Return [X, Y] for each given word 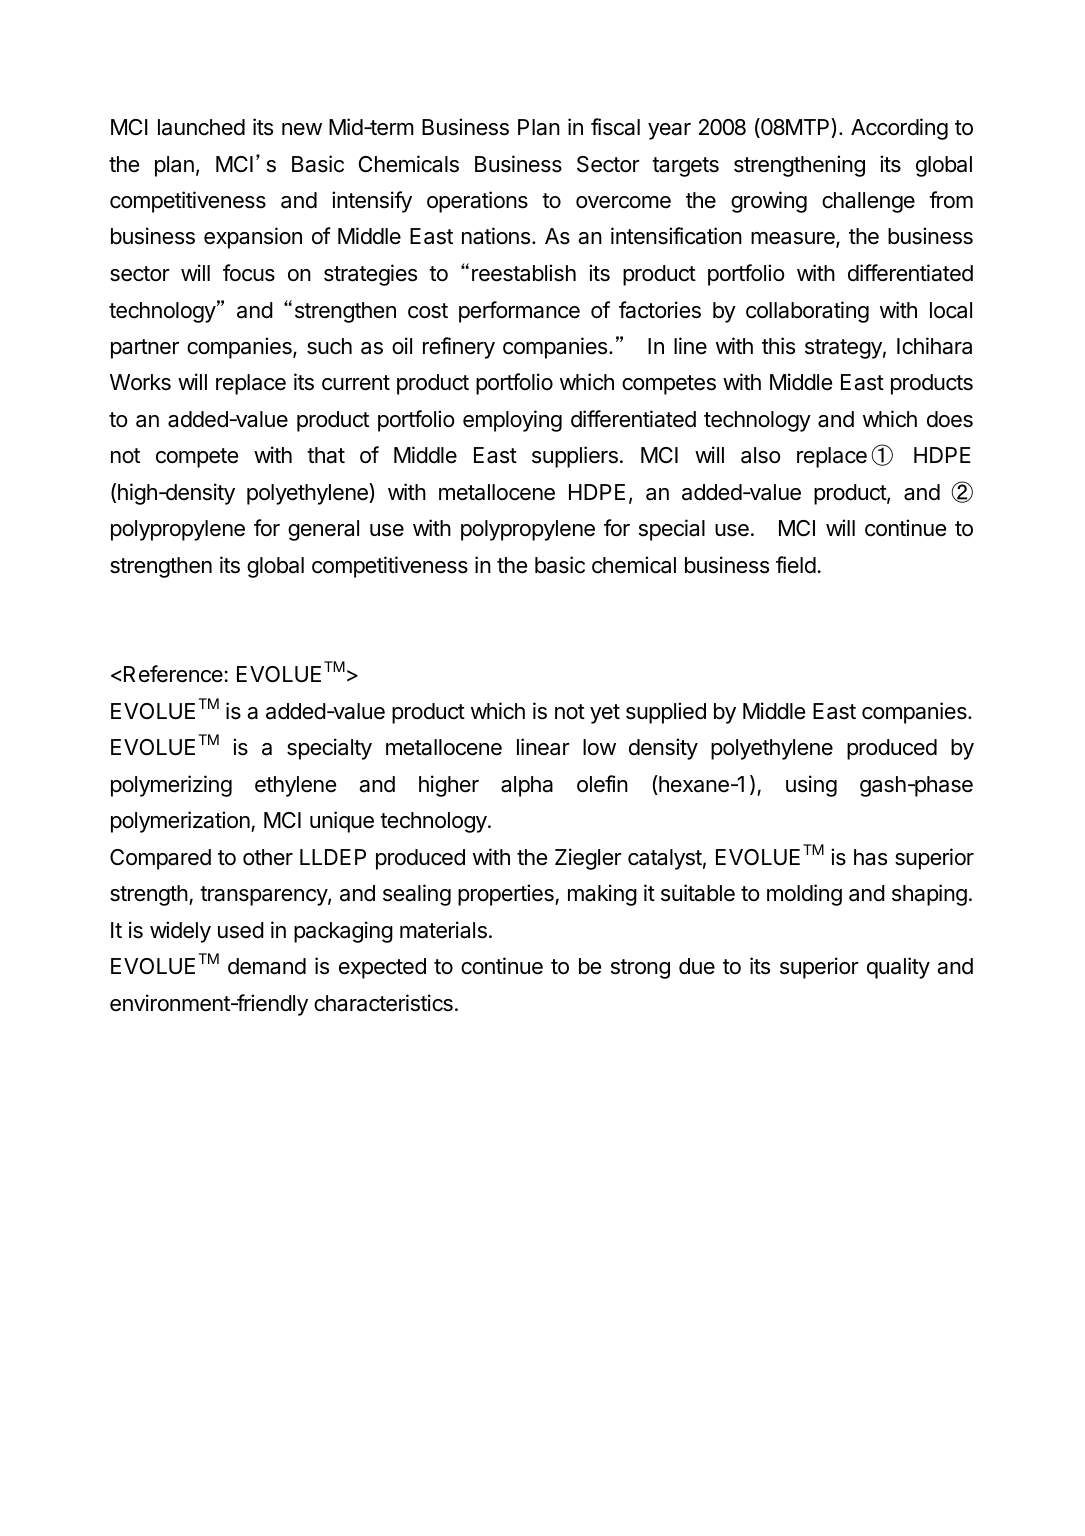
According [899, 129]
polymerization [181, 822]
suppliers [575, 457]
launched [201, 127]
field [796, 565]
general [323, 530]
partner [145, 349]
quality [898, 968]
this [778, 346]
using [811, 786]
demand [267, 966]
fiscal [615, 127]
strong [640, 969]
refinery [459, 348]
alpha [527, 786]
